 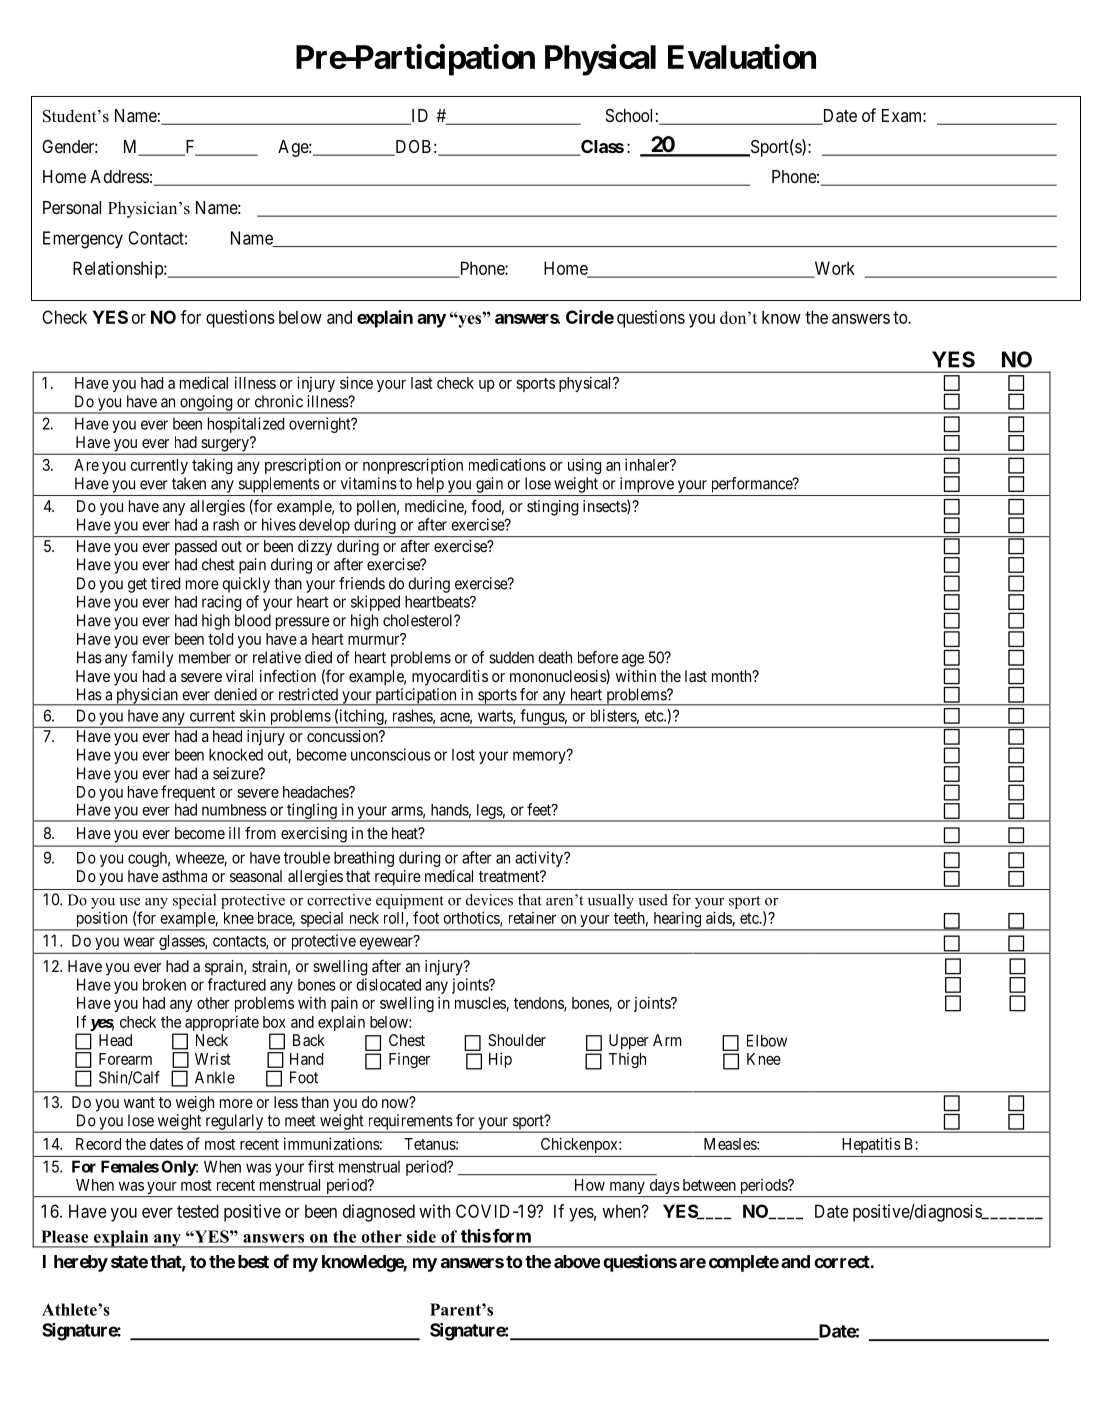 What do you see at coordinates (489, 485) in the image?
I see `gain` at bounding box center [489, 485].
